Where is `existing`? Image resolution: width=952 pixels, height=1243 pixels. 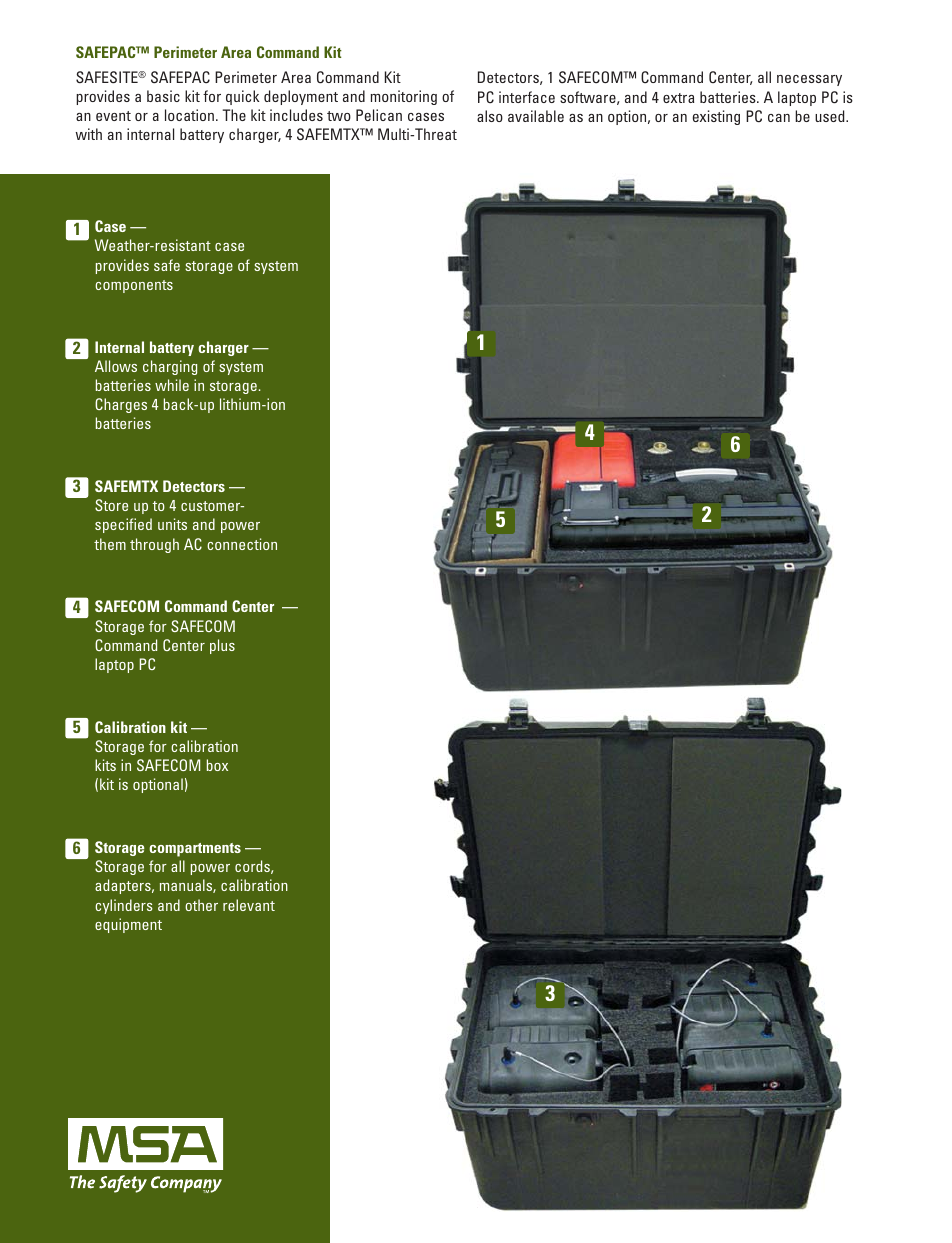
existing is located at coordinates (716, 117).
